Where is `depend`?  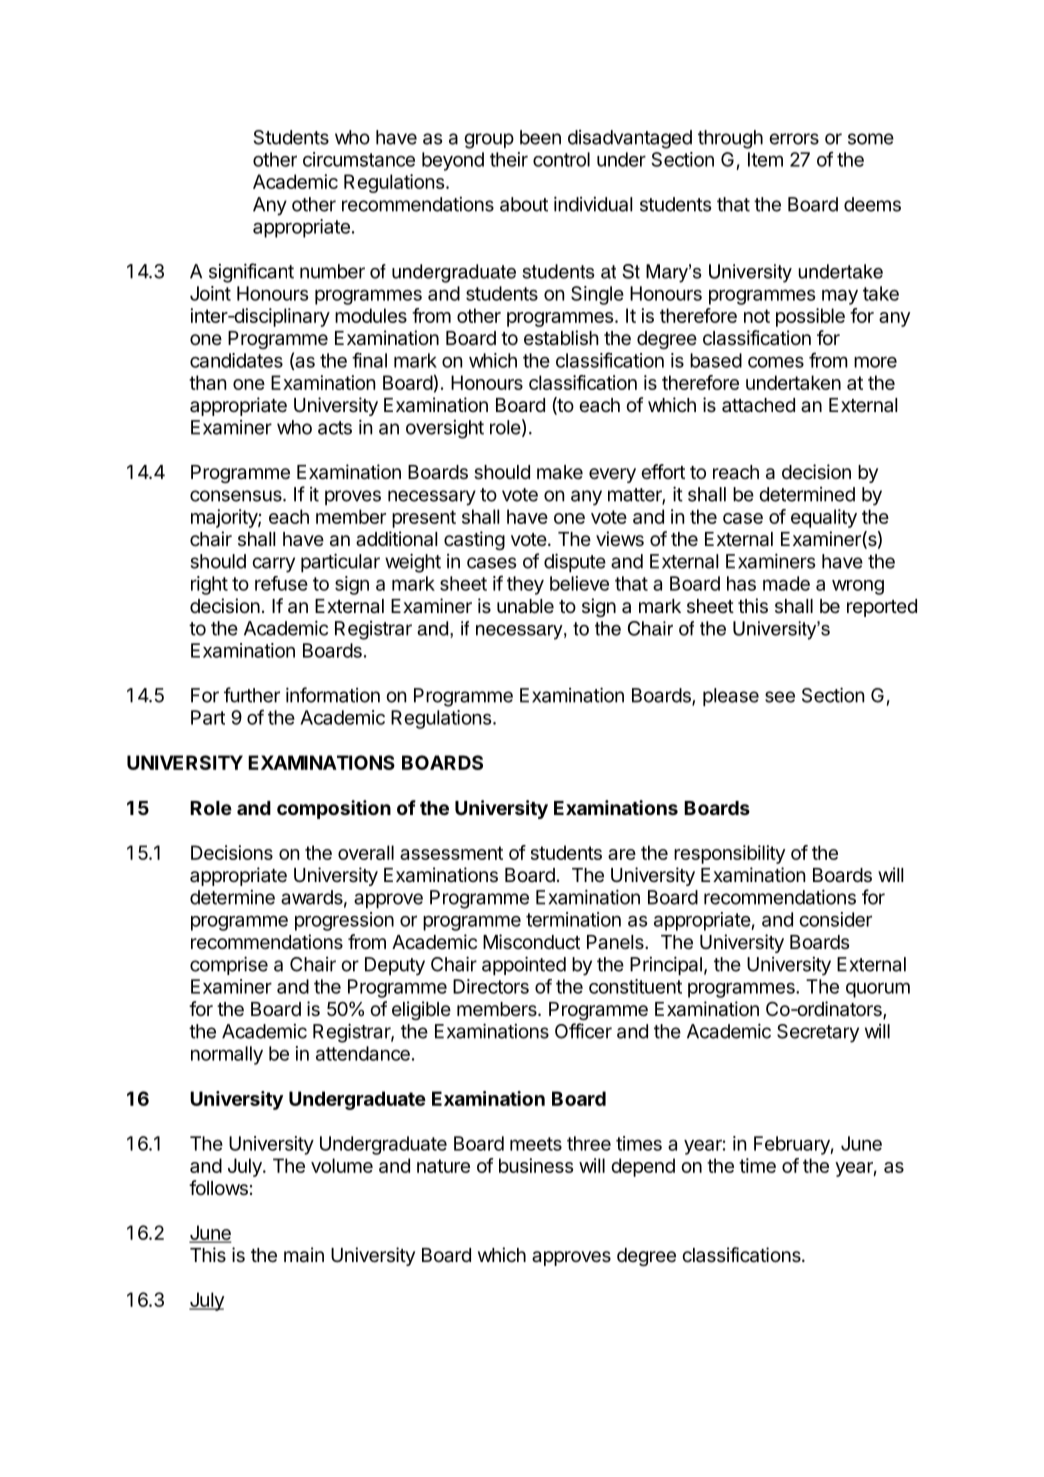 depend is located at coordinates (643, 1167).
